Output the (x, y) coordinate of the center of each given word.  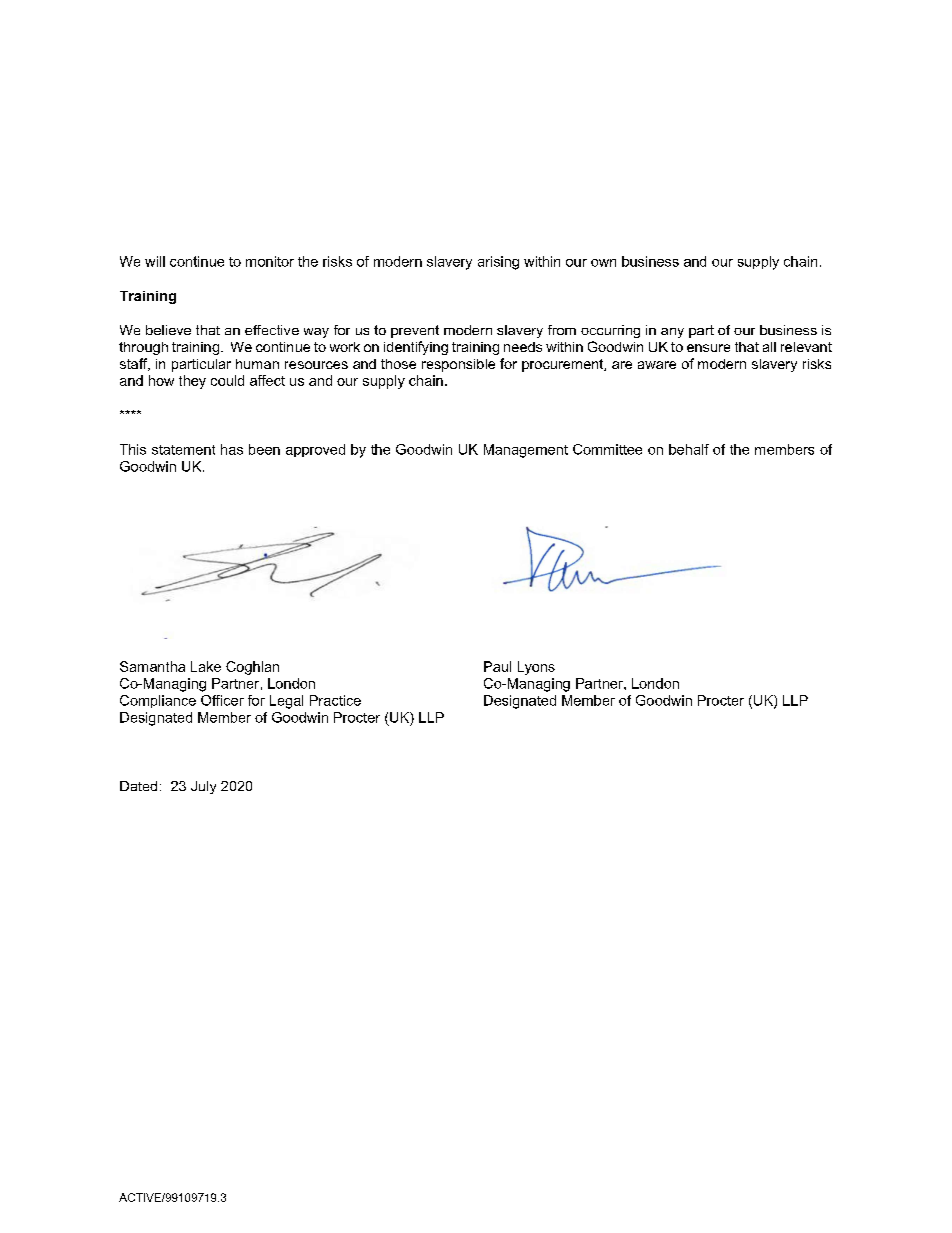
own (603, 263)
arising (498, 263)
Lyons (536, 668)
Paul (497, 666)
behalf (689, 449)
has (232, 449)
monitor (270, 261)
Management (526, 451)
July (203, 787)
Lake (206, 666)
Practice (335, 700)
